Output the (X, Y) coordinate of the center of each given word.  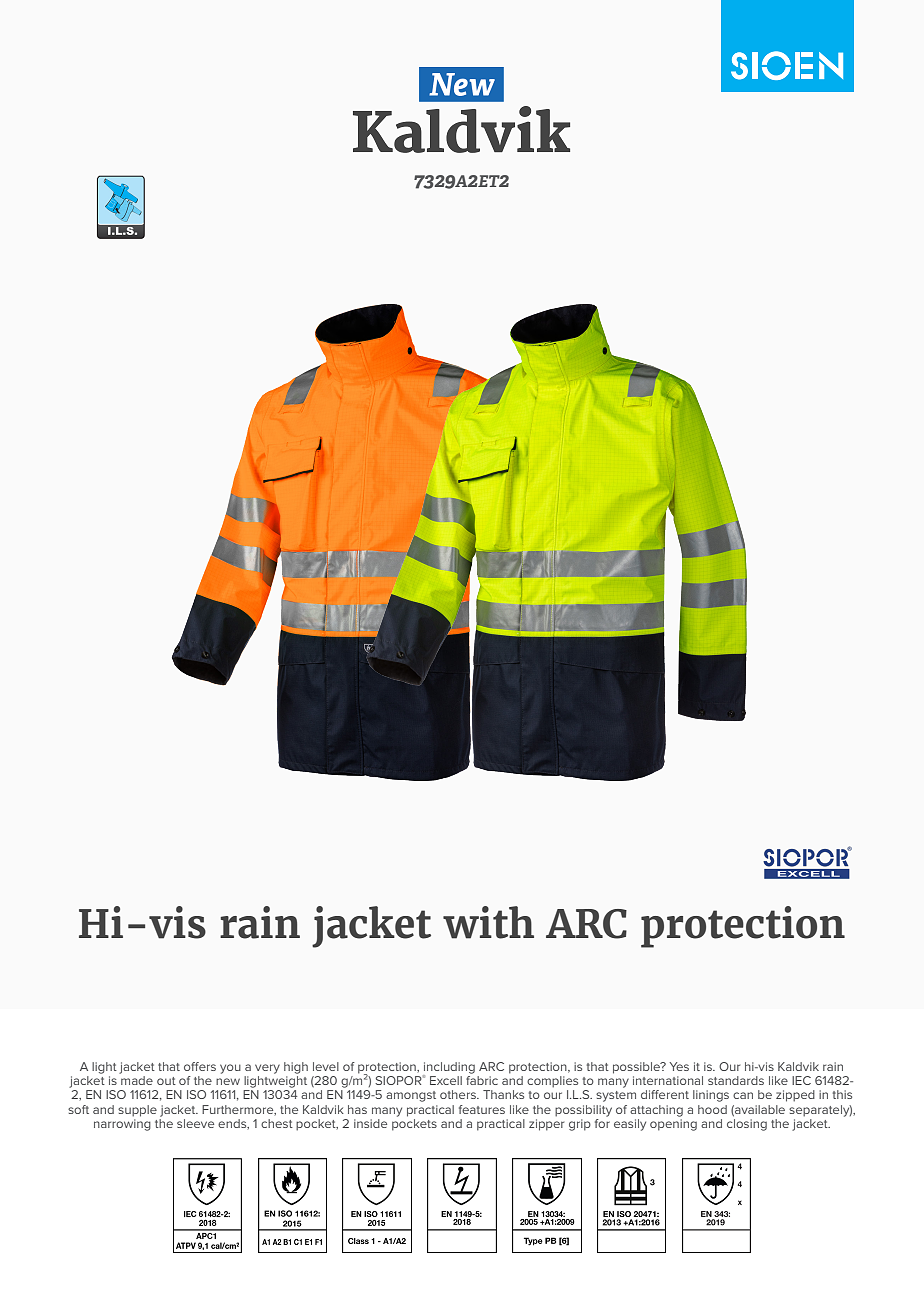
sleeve (195, 1123)
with (488, 922)
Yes (679, 1066)
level (326, 1066)
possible (637, 1068)
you (230, 1069)
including (449, 1069)
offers (200, 1066)
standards (736, 1080)
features (482, 1109)
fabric (482, 1079)
